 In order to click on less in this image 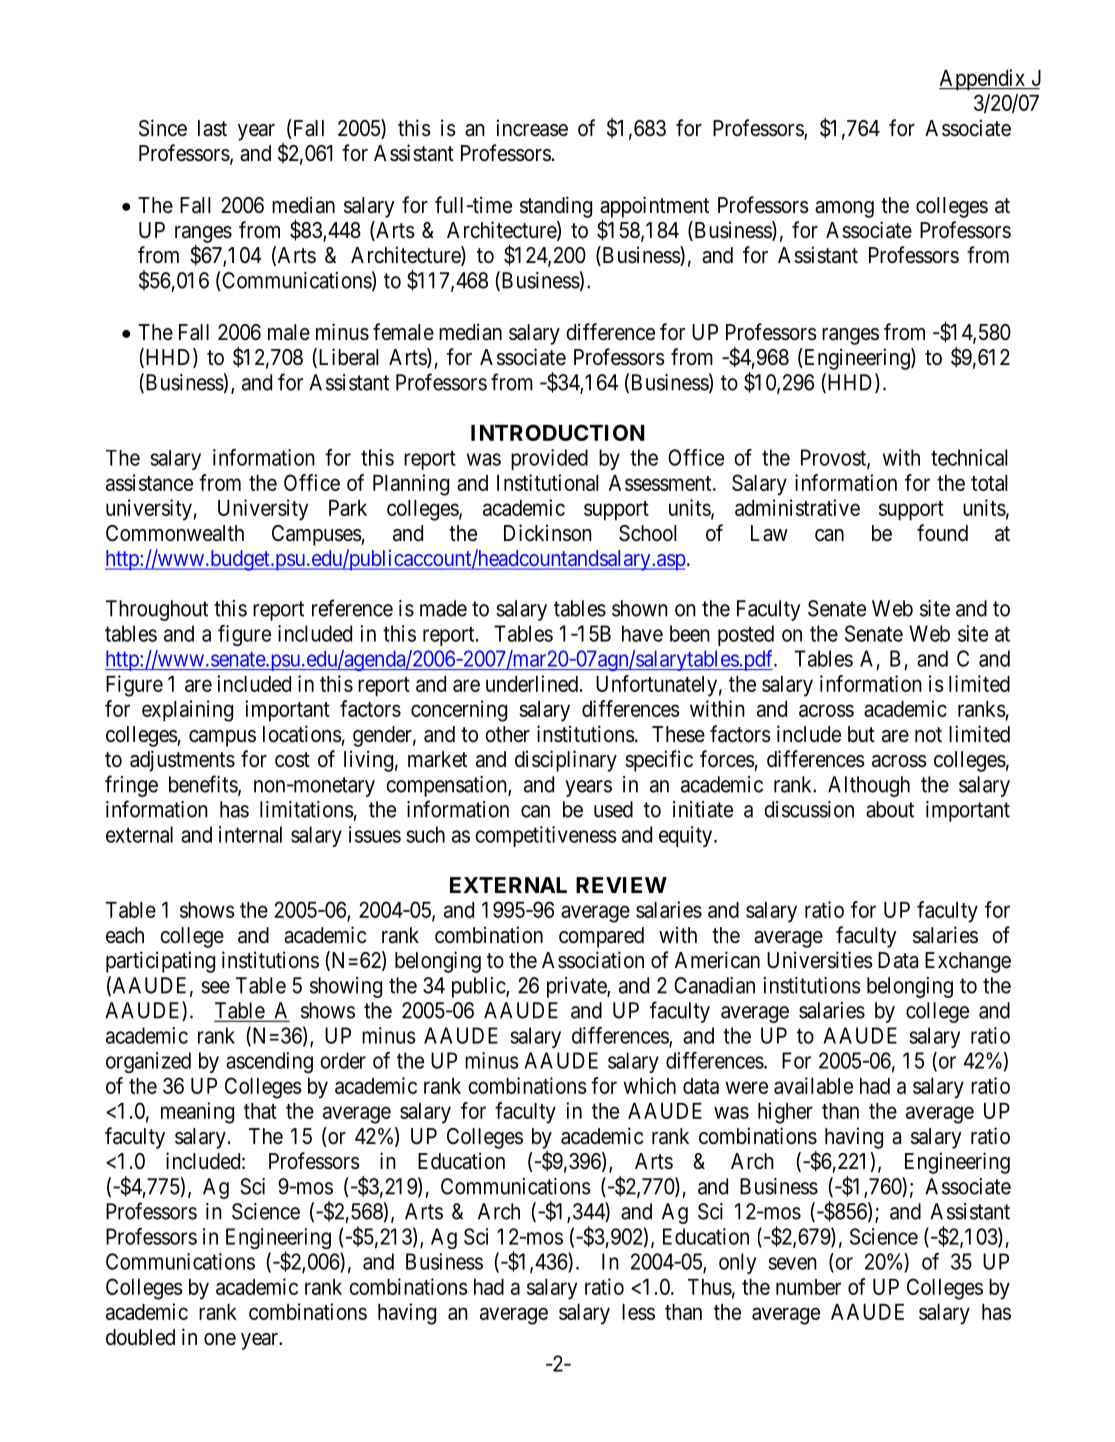, I will do `click(638, 1312)`.
